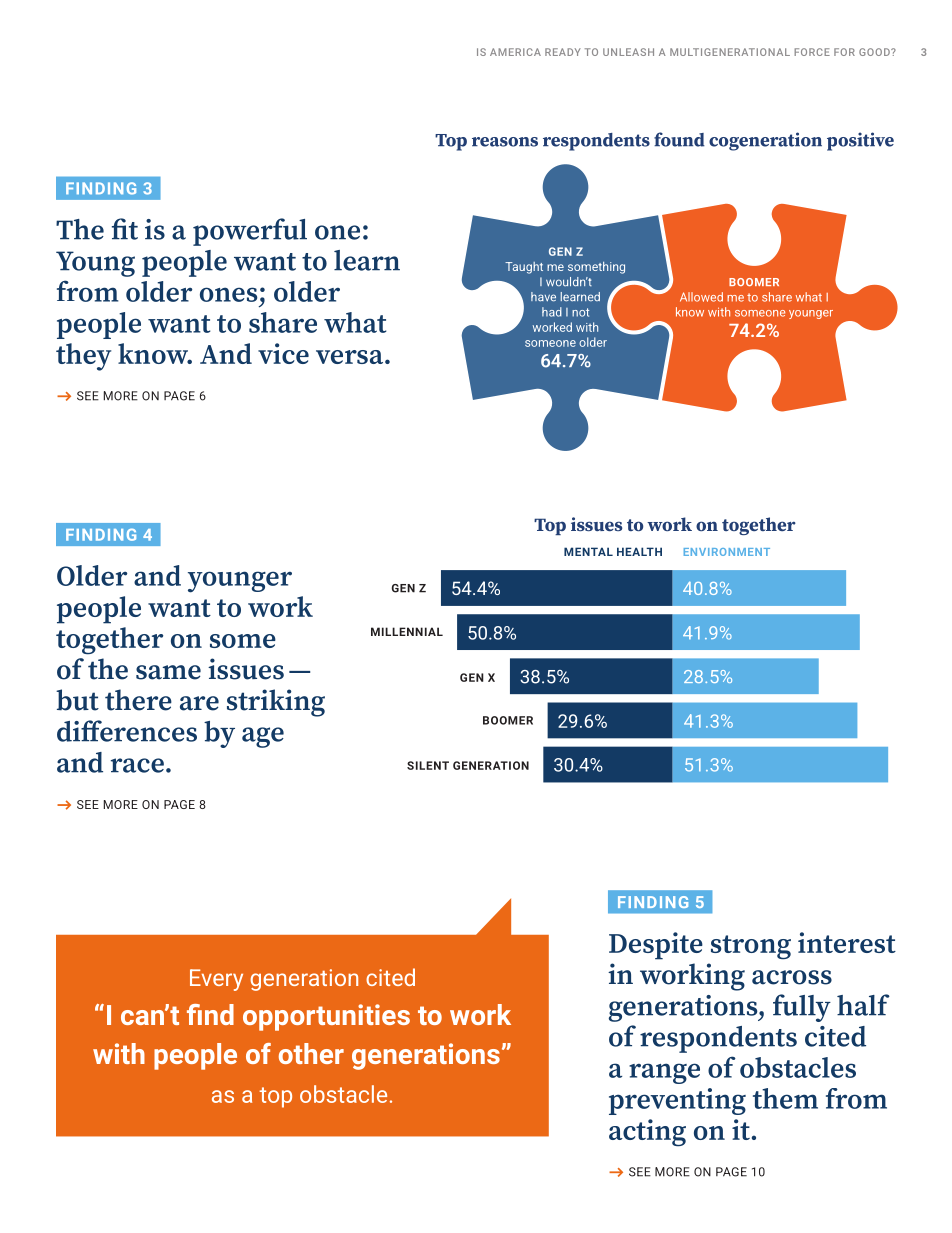  What do you see at coordinates (407, 631) in the image?
I see `MILLENNIAL` at bounding box center [407, 631].
